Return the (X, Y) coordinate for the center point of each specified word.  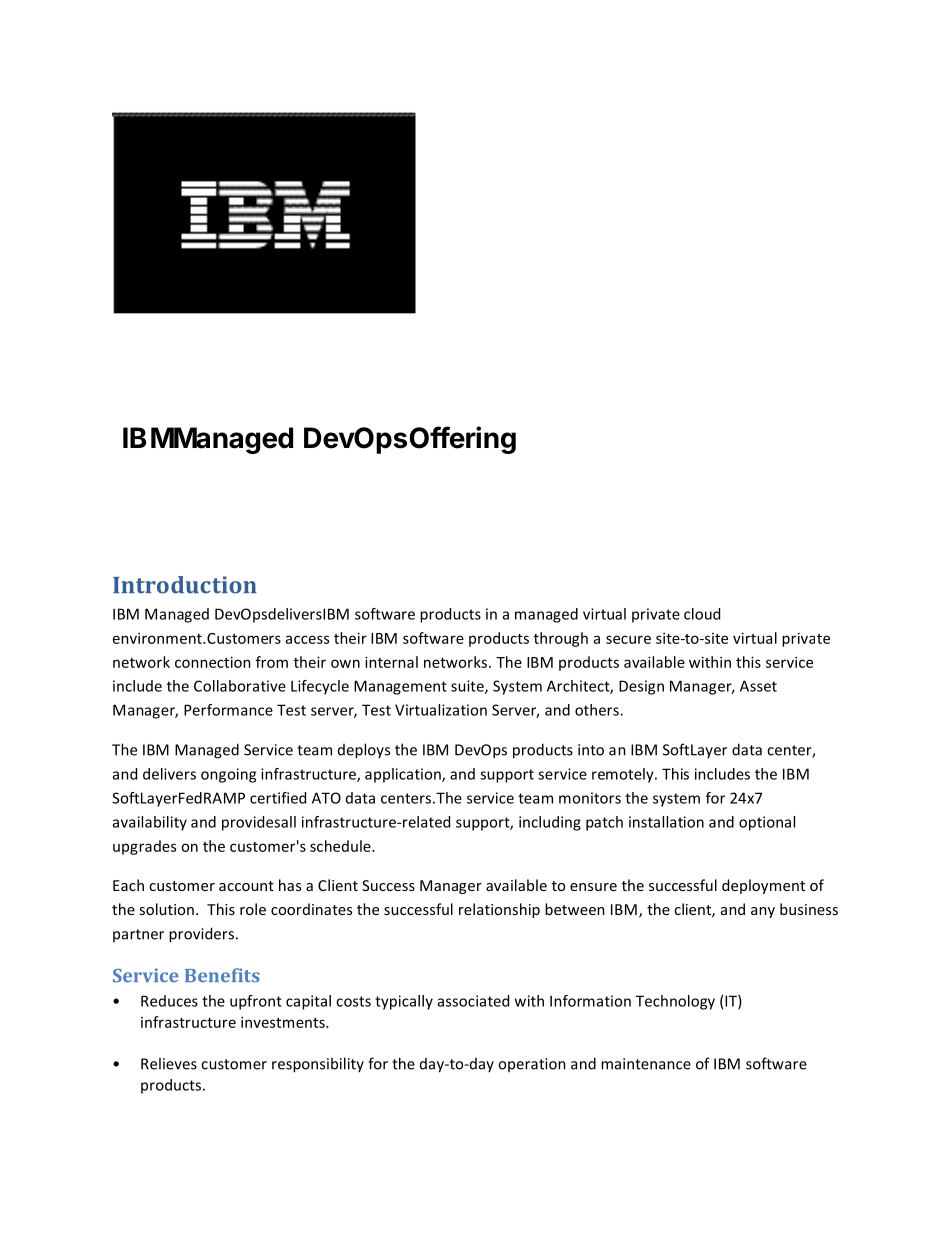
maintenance (646, 1064)
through (561, 639)
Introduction (185, 585)
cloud (702, 614)
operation (532, 1065)
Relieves (169, 1063)
